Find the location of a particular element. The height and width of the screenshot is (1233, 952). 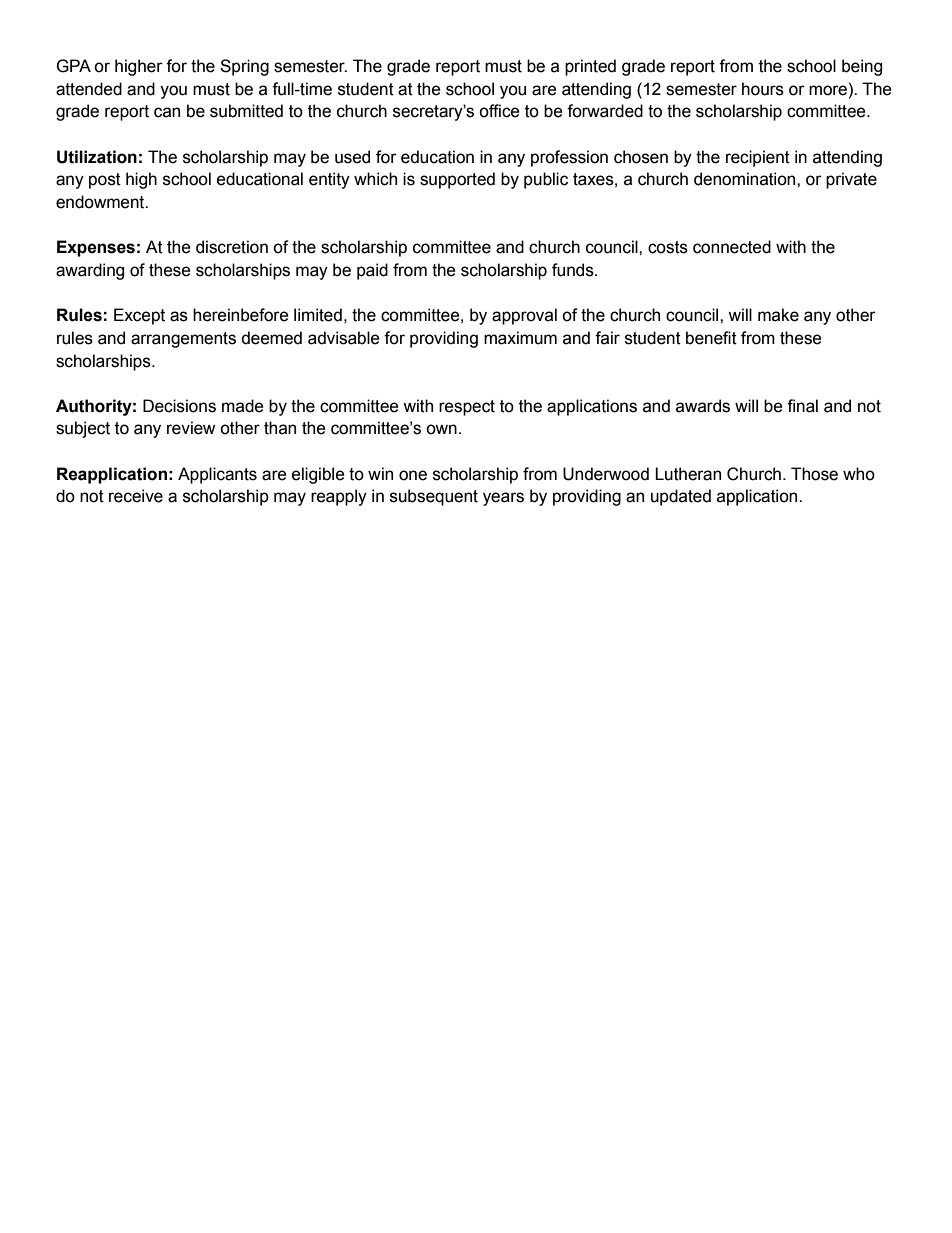

benefit is located at coordinates (711, 338).
